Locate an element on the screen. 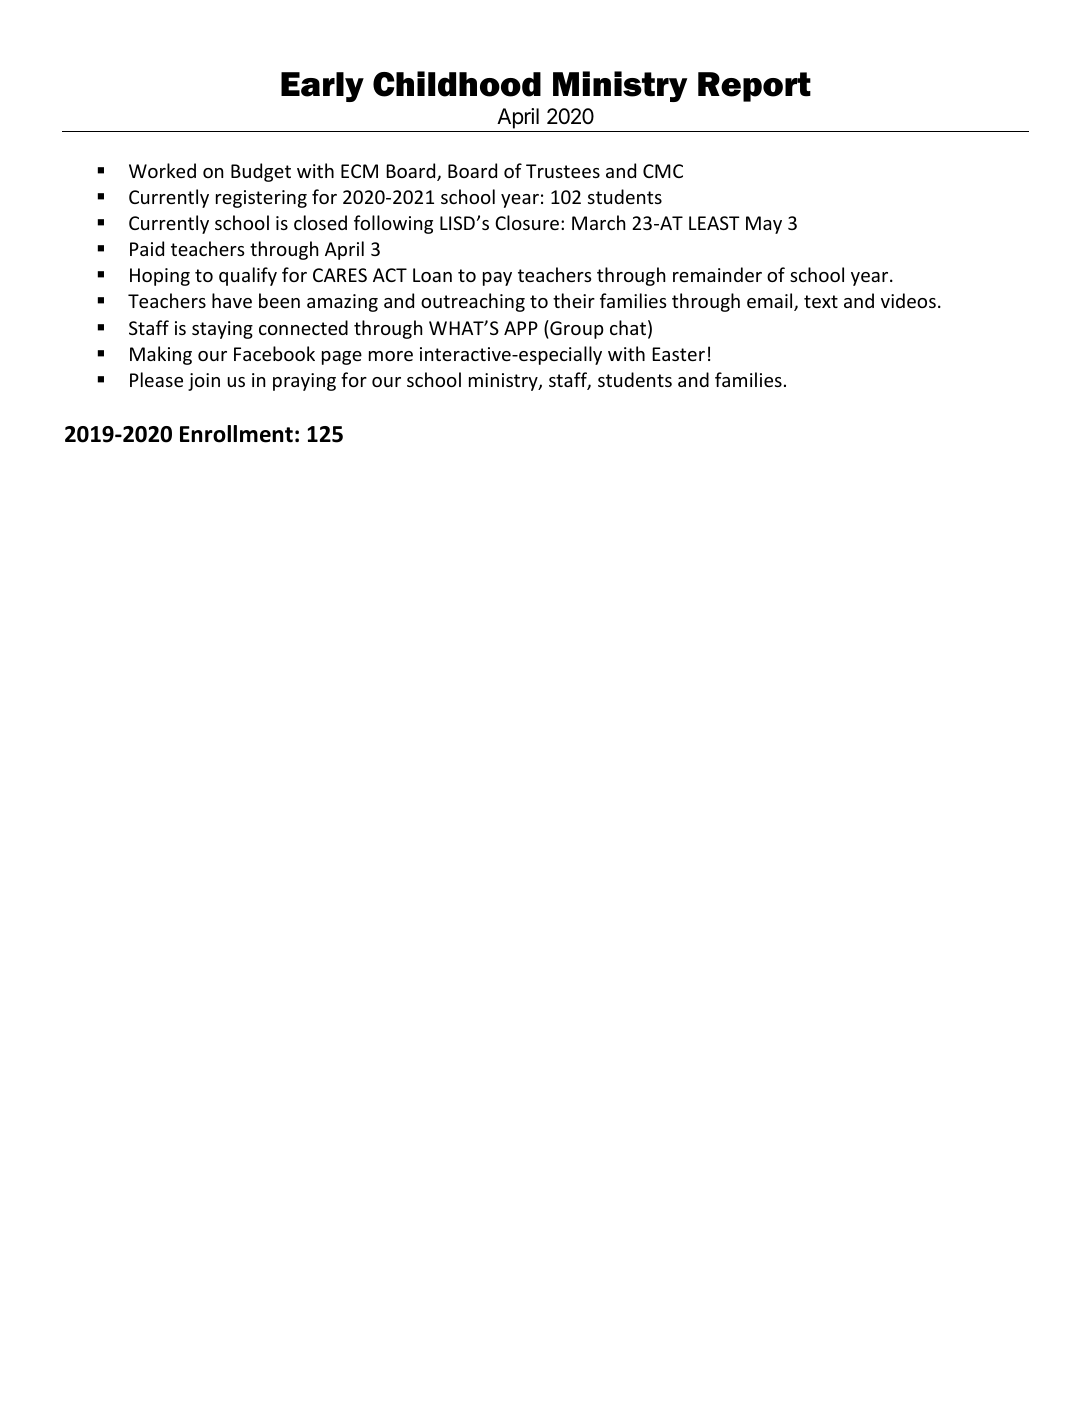  Closure is located at coordinates (527, 222).
